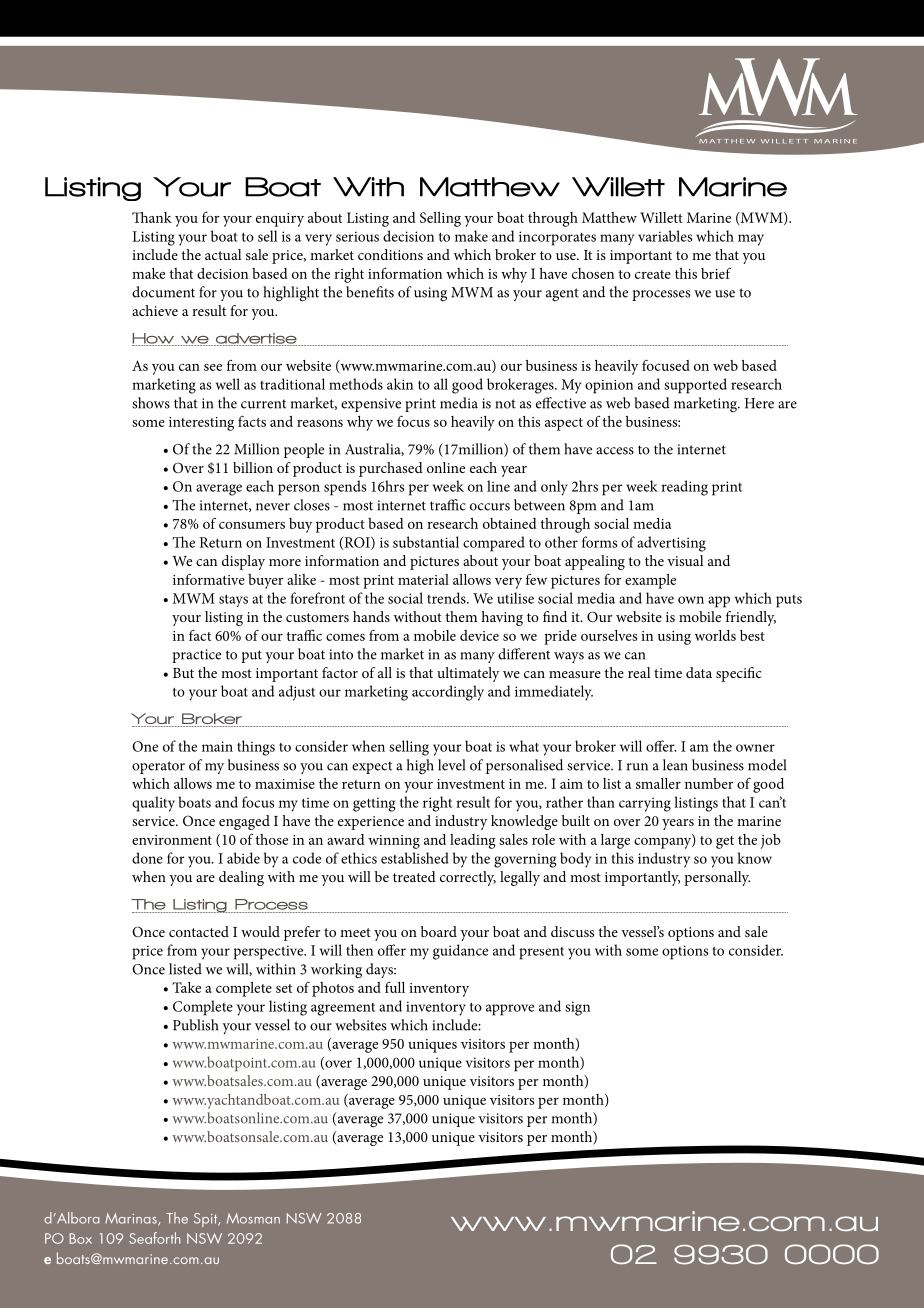 The width and height of the image is (924, 1308). What do you see at coordinates (196, 656) in the image?
I see `practice` at bounding box center [196, 656].
